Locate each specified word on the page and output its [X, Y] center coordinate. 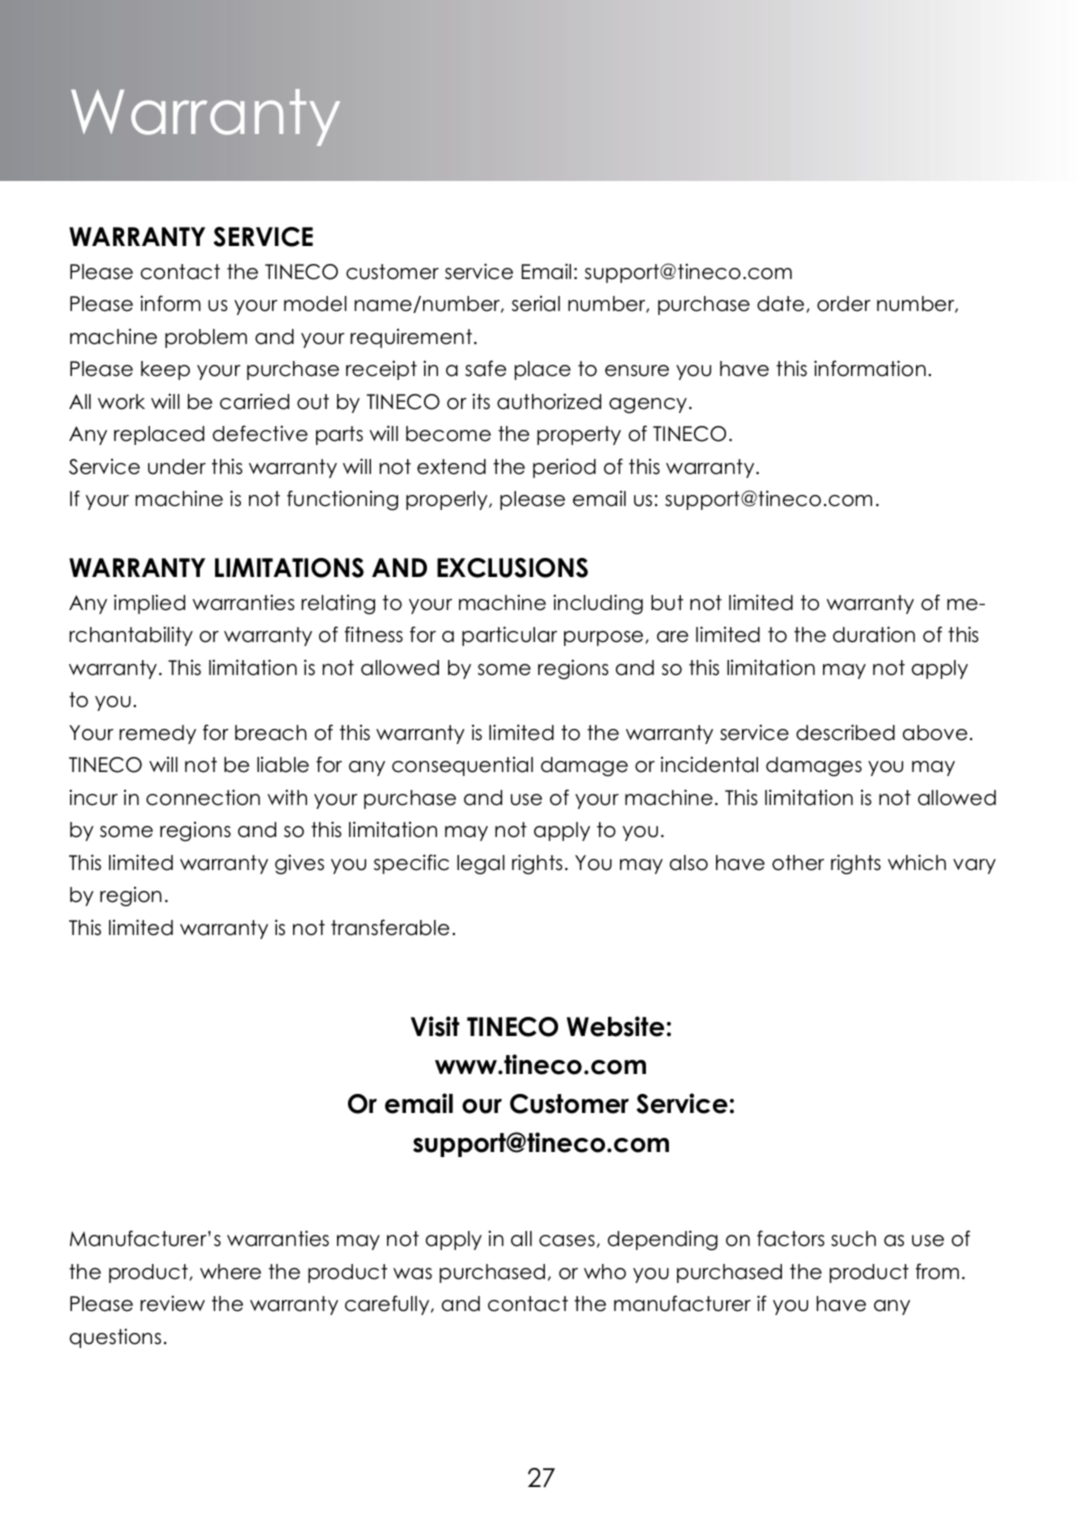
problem [206, 338]
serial [536, 304]
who [605, 1272]
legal [481, 865]
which [917, 862]
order [844, 304]
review [172, 1303]
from [937, 1271]
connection [203, 797]
